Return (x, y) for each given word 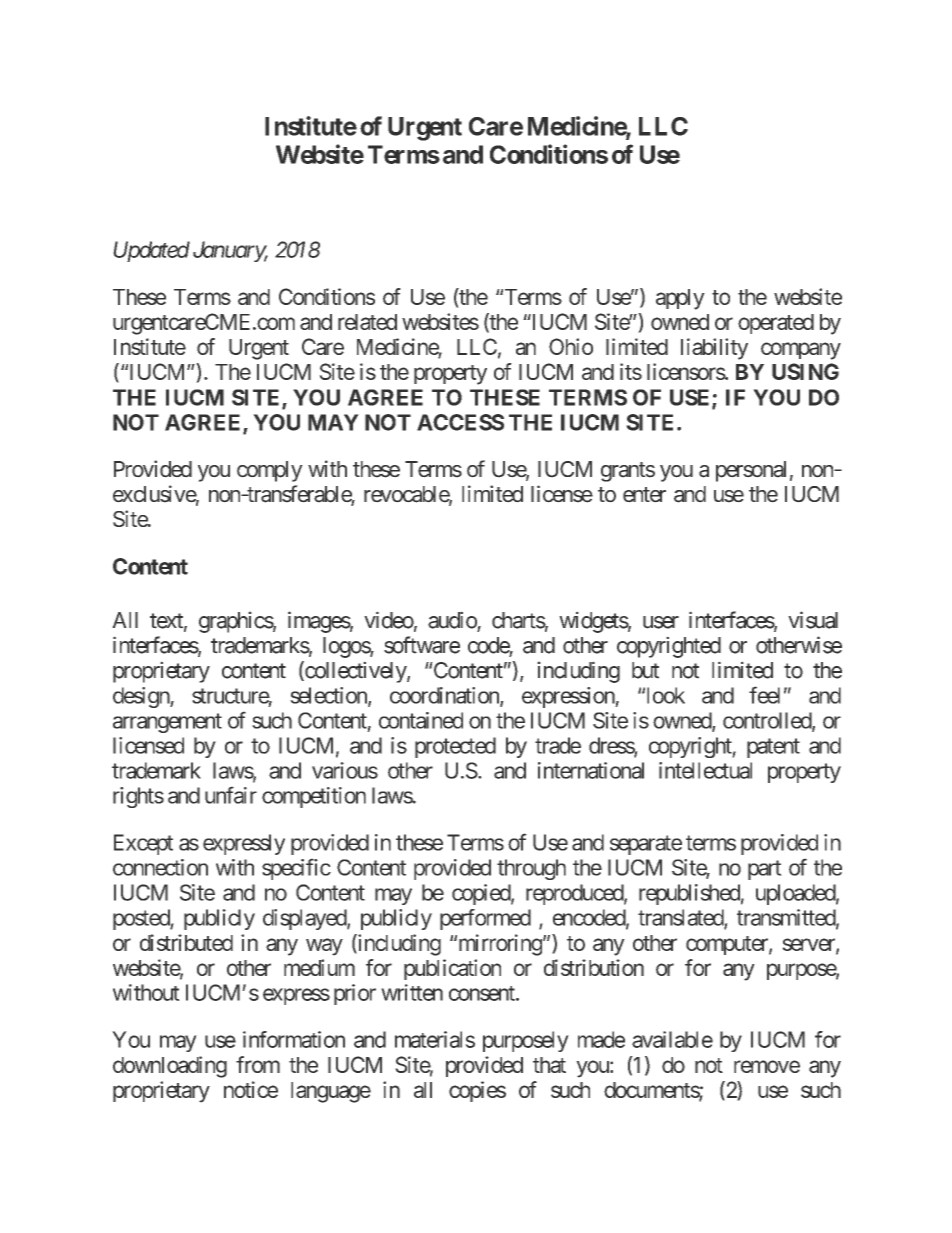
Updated (151, 251)
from (258, 1064)
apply (680, 299)
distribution (594, 967)
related (367, 322)
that (549, 1065)
